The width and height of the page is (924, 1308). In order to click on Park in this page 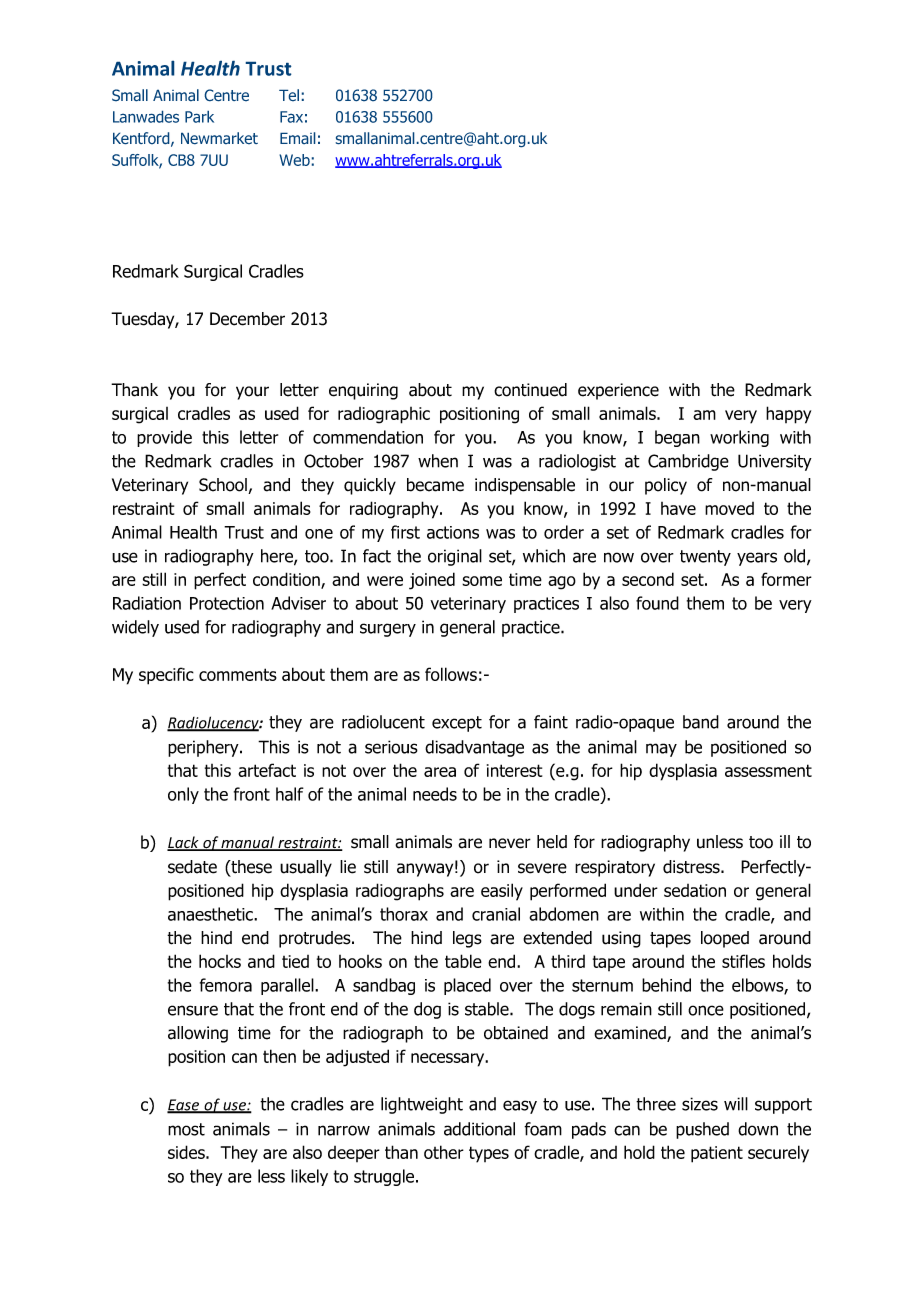, I will do `click(199, 116)`.
